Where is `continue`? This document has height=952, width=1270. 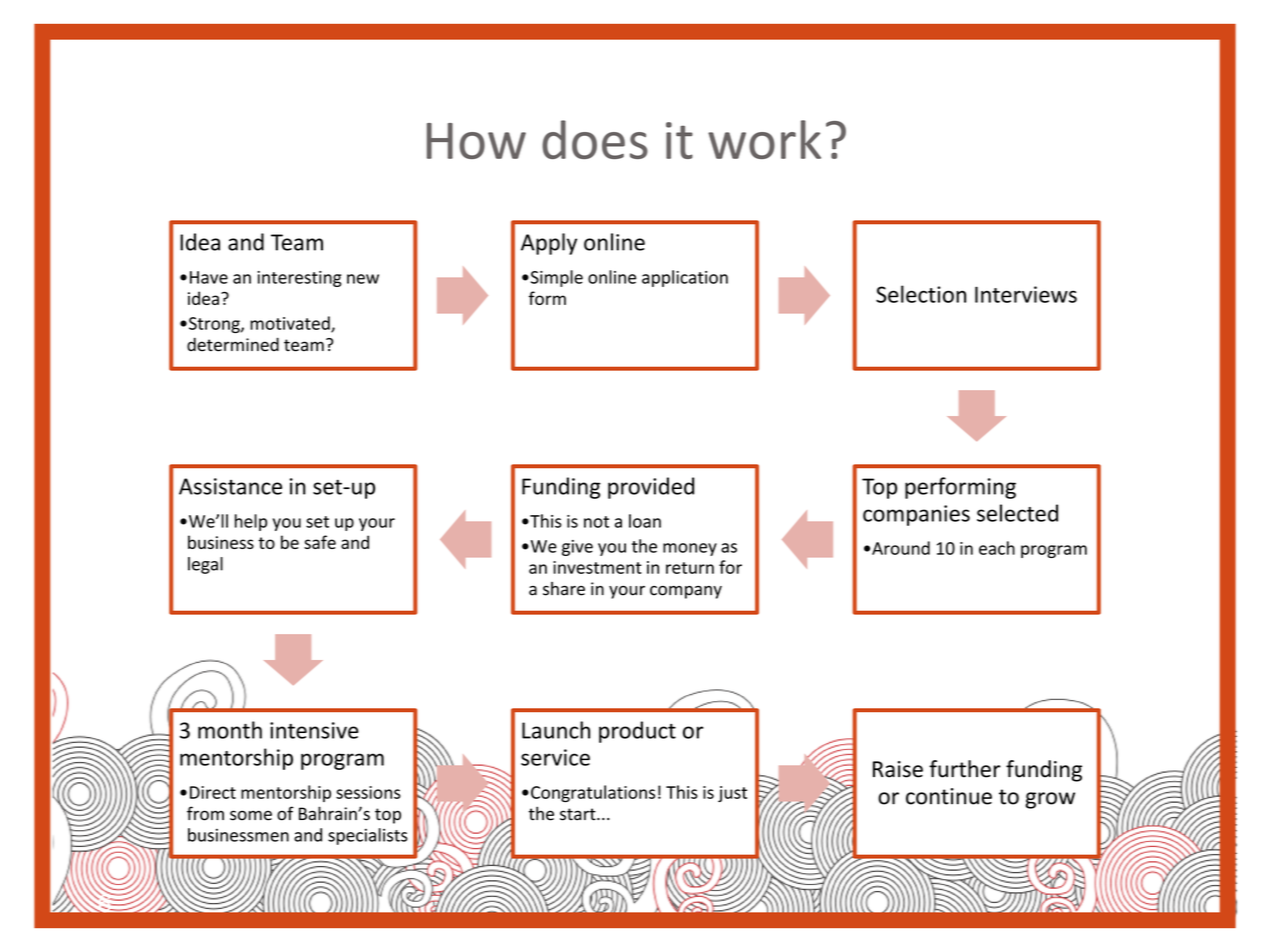
continue is located at coordinates (949, 796).
